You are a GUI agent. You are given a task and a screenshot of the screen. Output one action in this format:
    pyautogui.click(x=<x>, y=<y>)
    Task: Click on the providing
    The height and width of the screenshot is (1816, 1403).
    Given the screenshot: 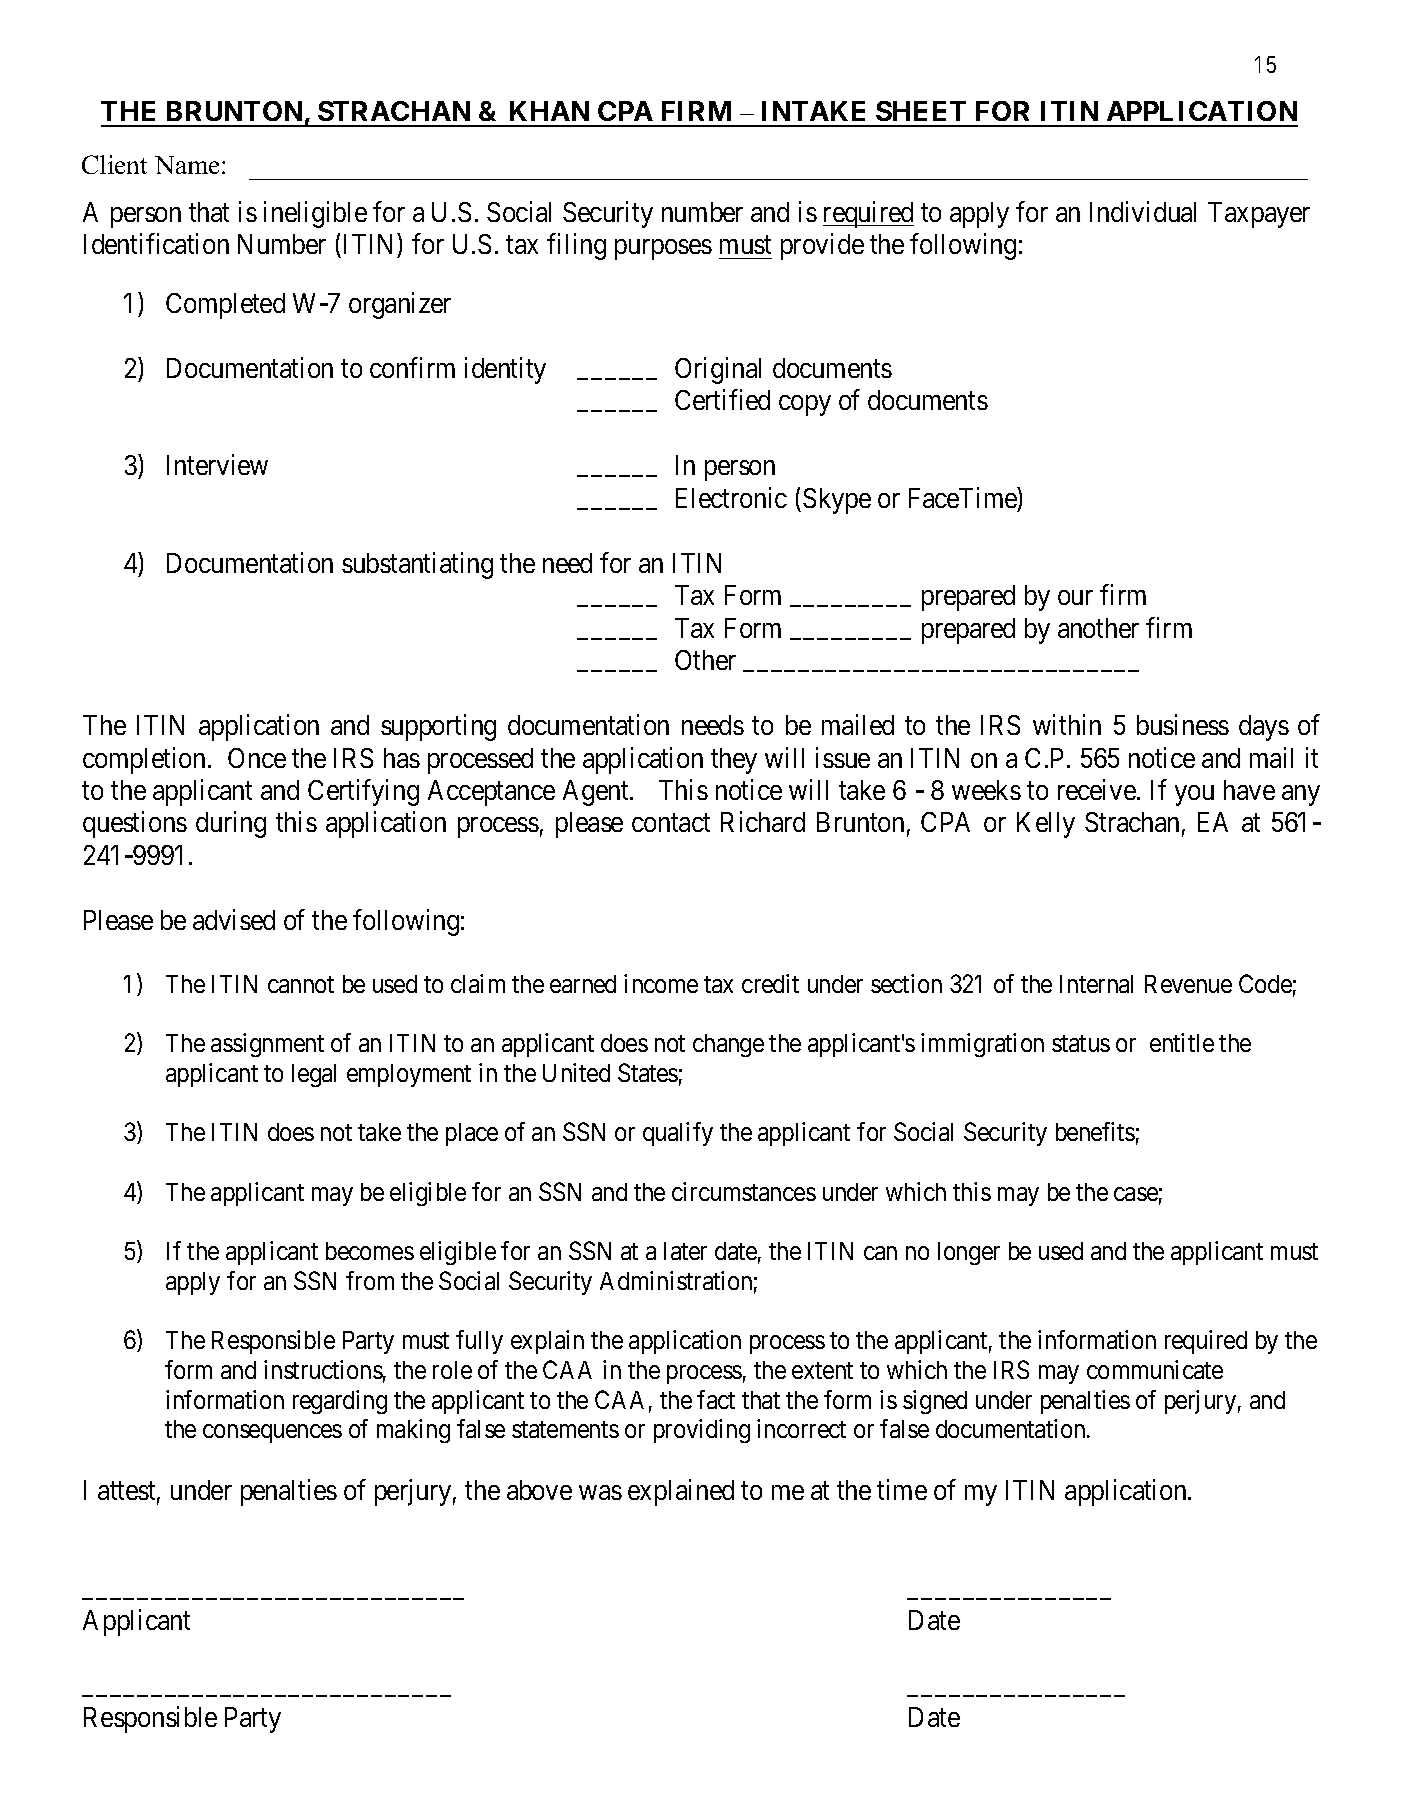 What is the action you would take?
    pyautogui.click(x=702, y=1431)
